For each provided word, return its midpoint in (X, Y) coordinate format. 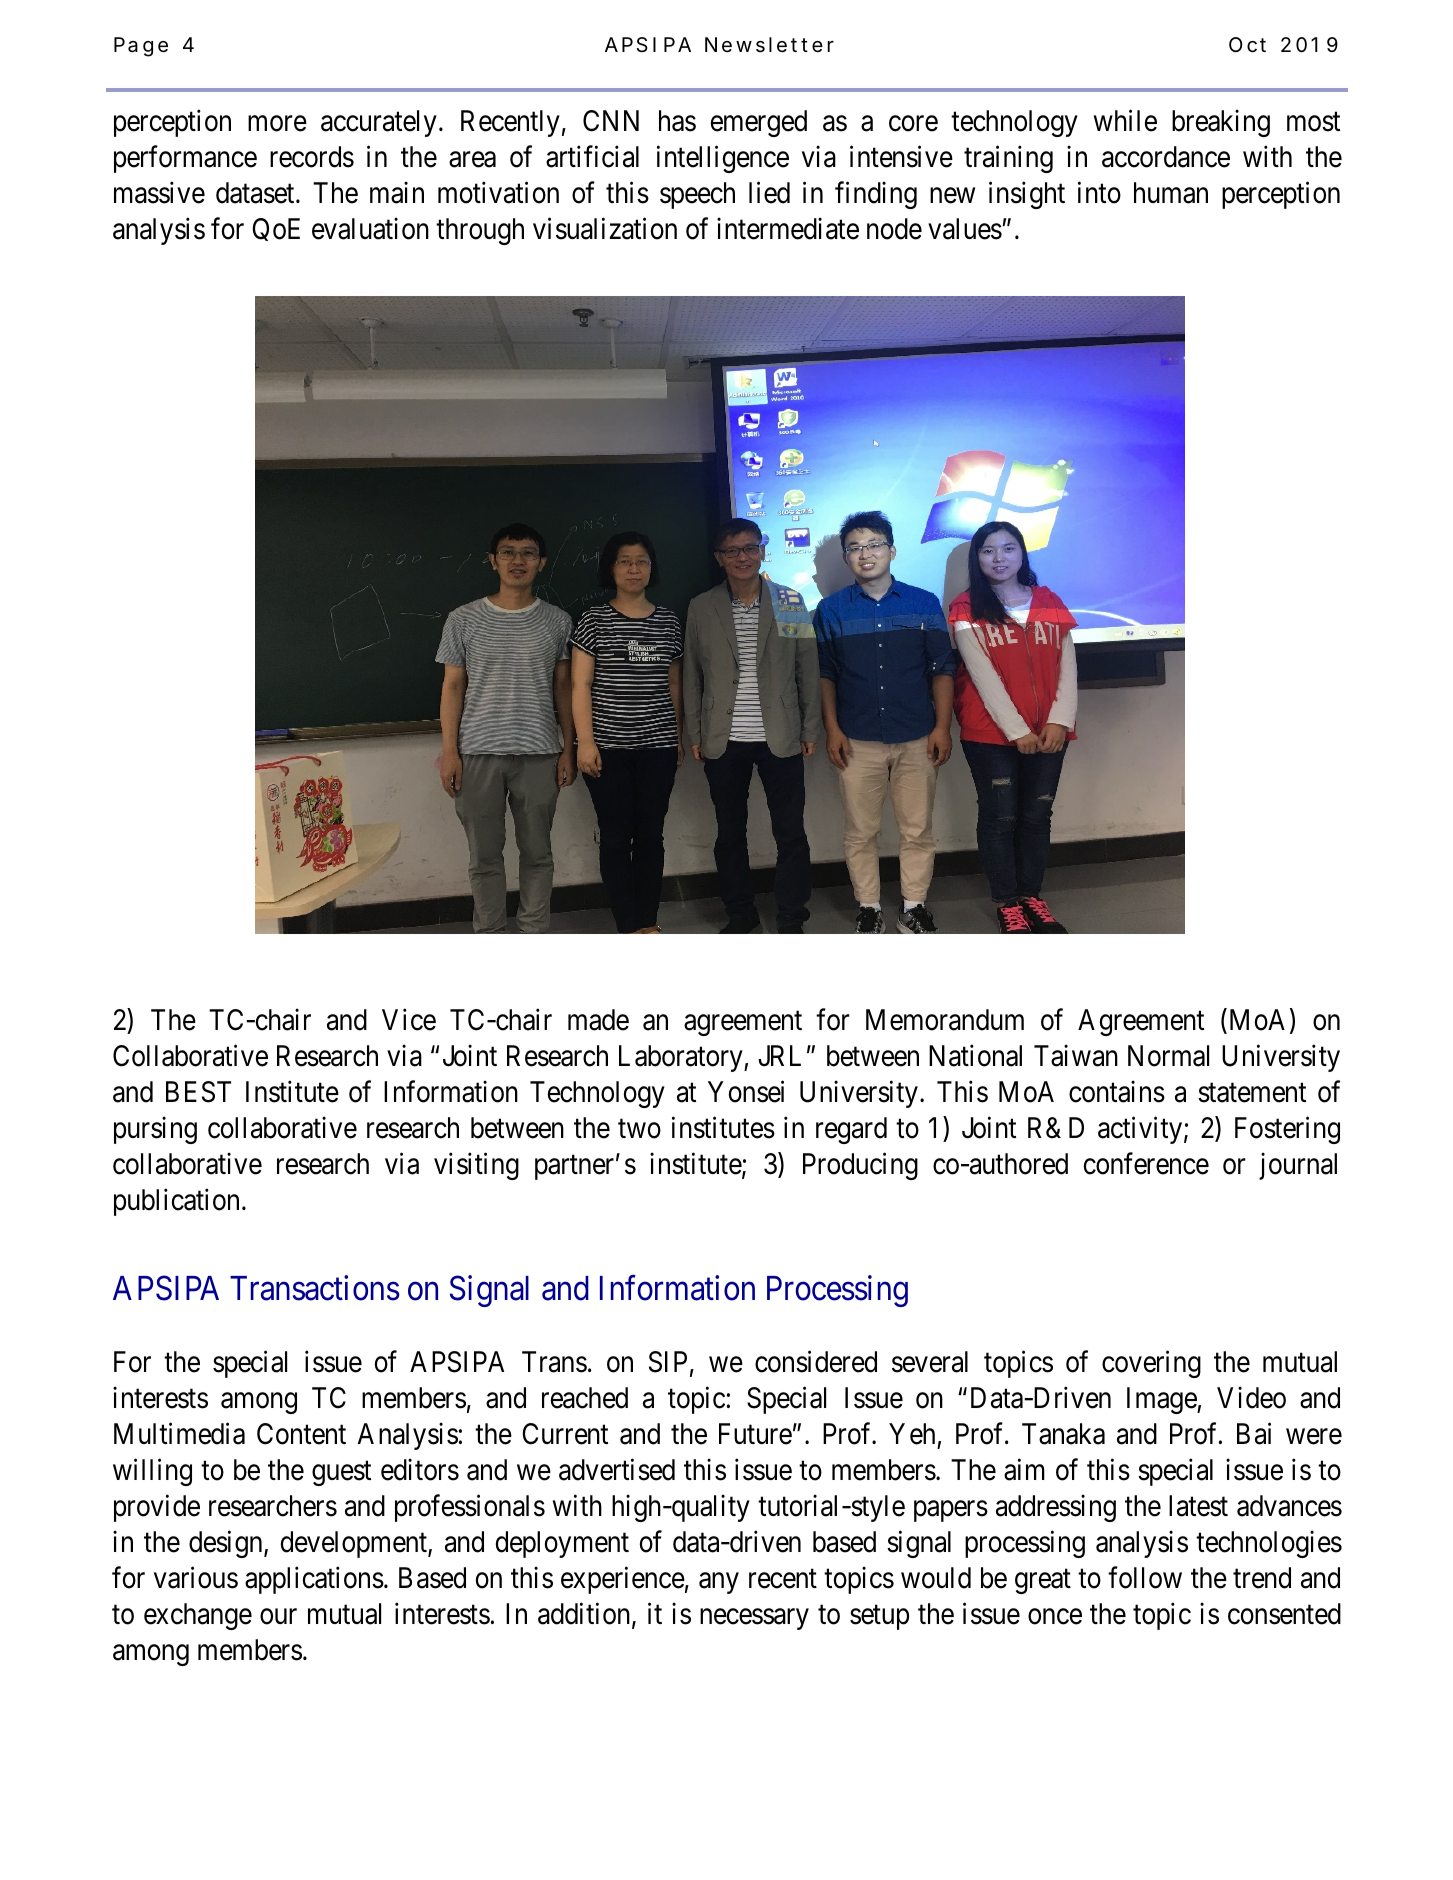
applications (314, 1580)
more (277, 124)
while (1125, 121)
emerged (759, 123)
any (719, 1583)
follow (1145, 1578)
